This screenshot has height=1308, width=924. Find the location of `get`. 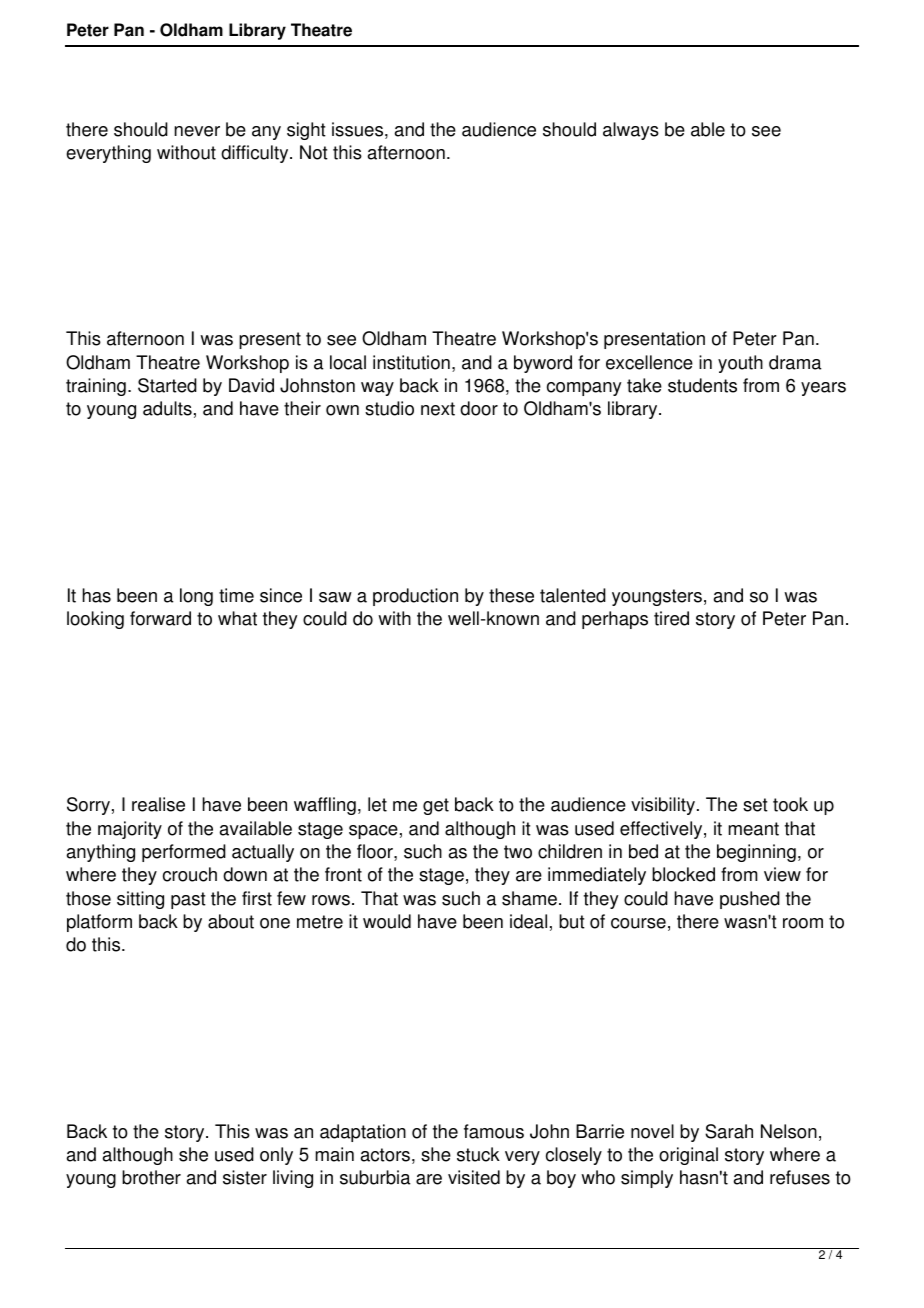

get is located at coordinates (436, 806).
